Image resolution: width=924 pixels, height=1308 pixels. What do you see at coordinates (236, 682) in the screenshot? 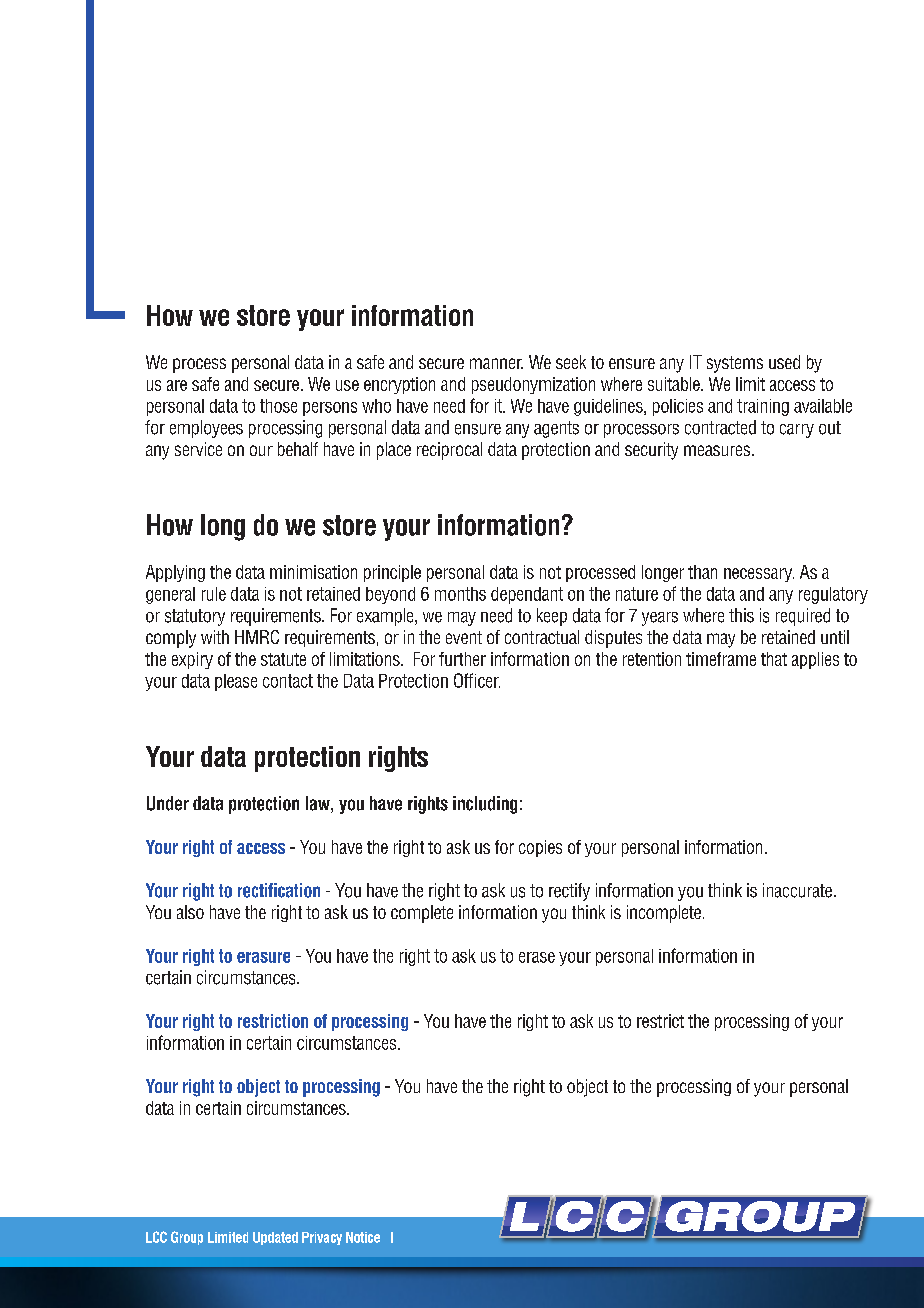
I see `please` at bounding box center [236, 682].
